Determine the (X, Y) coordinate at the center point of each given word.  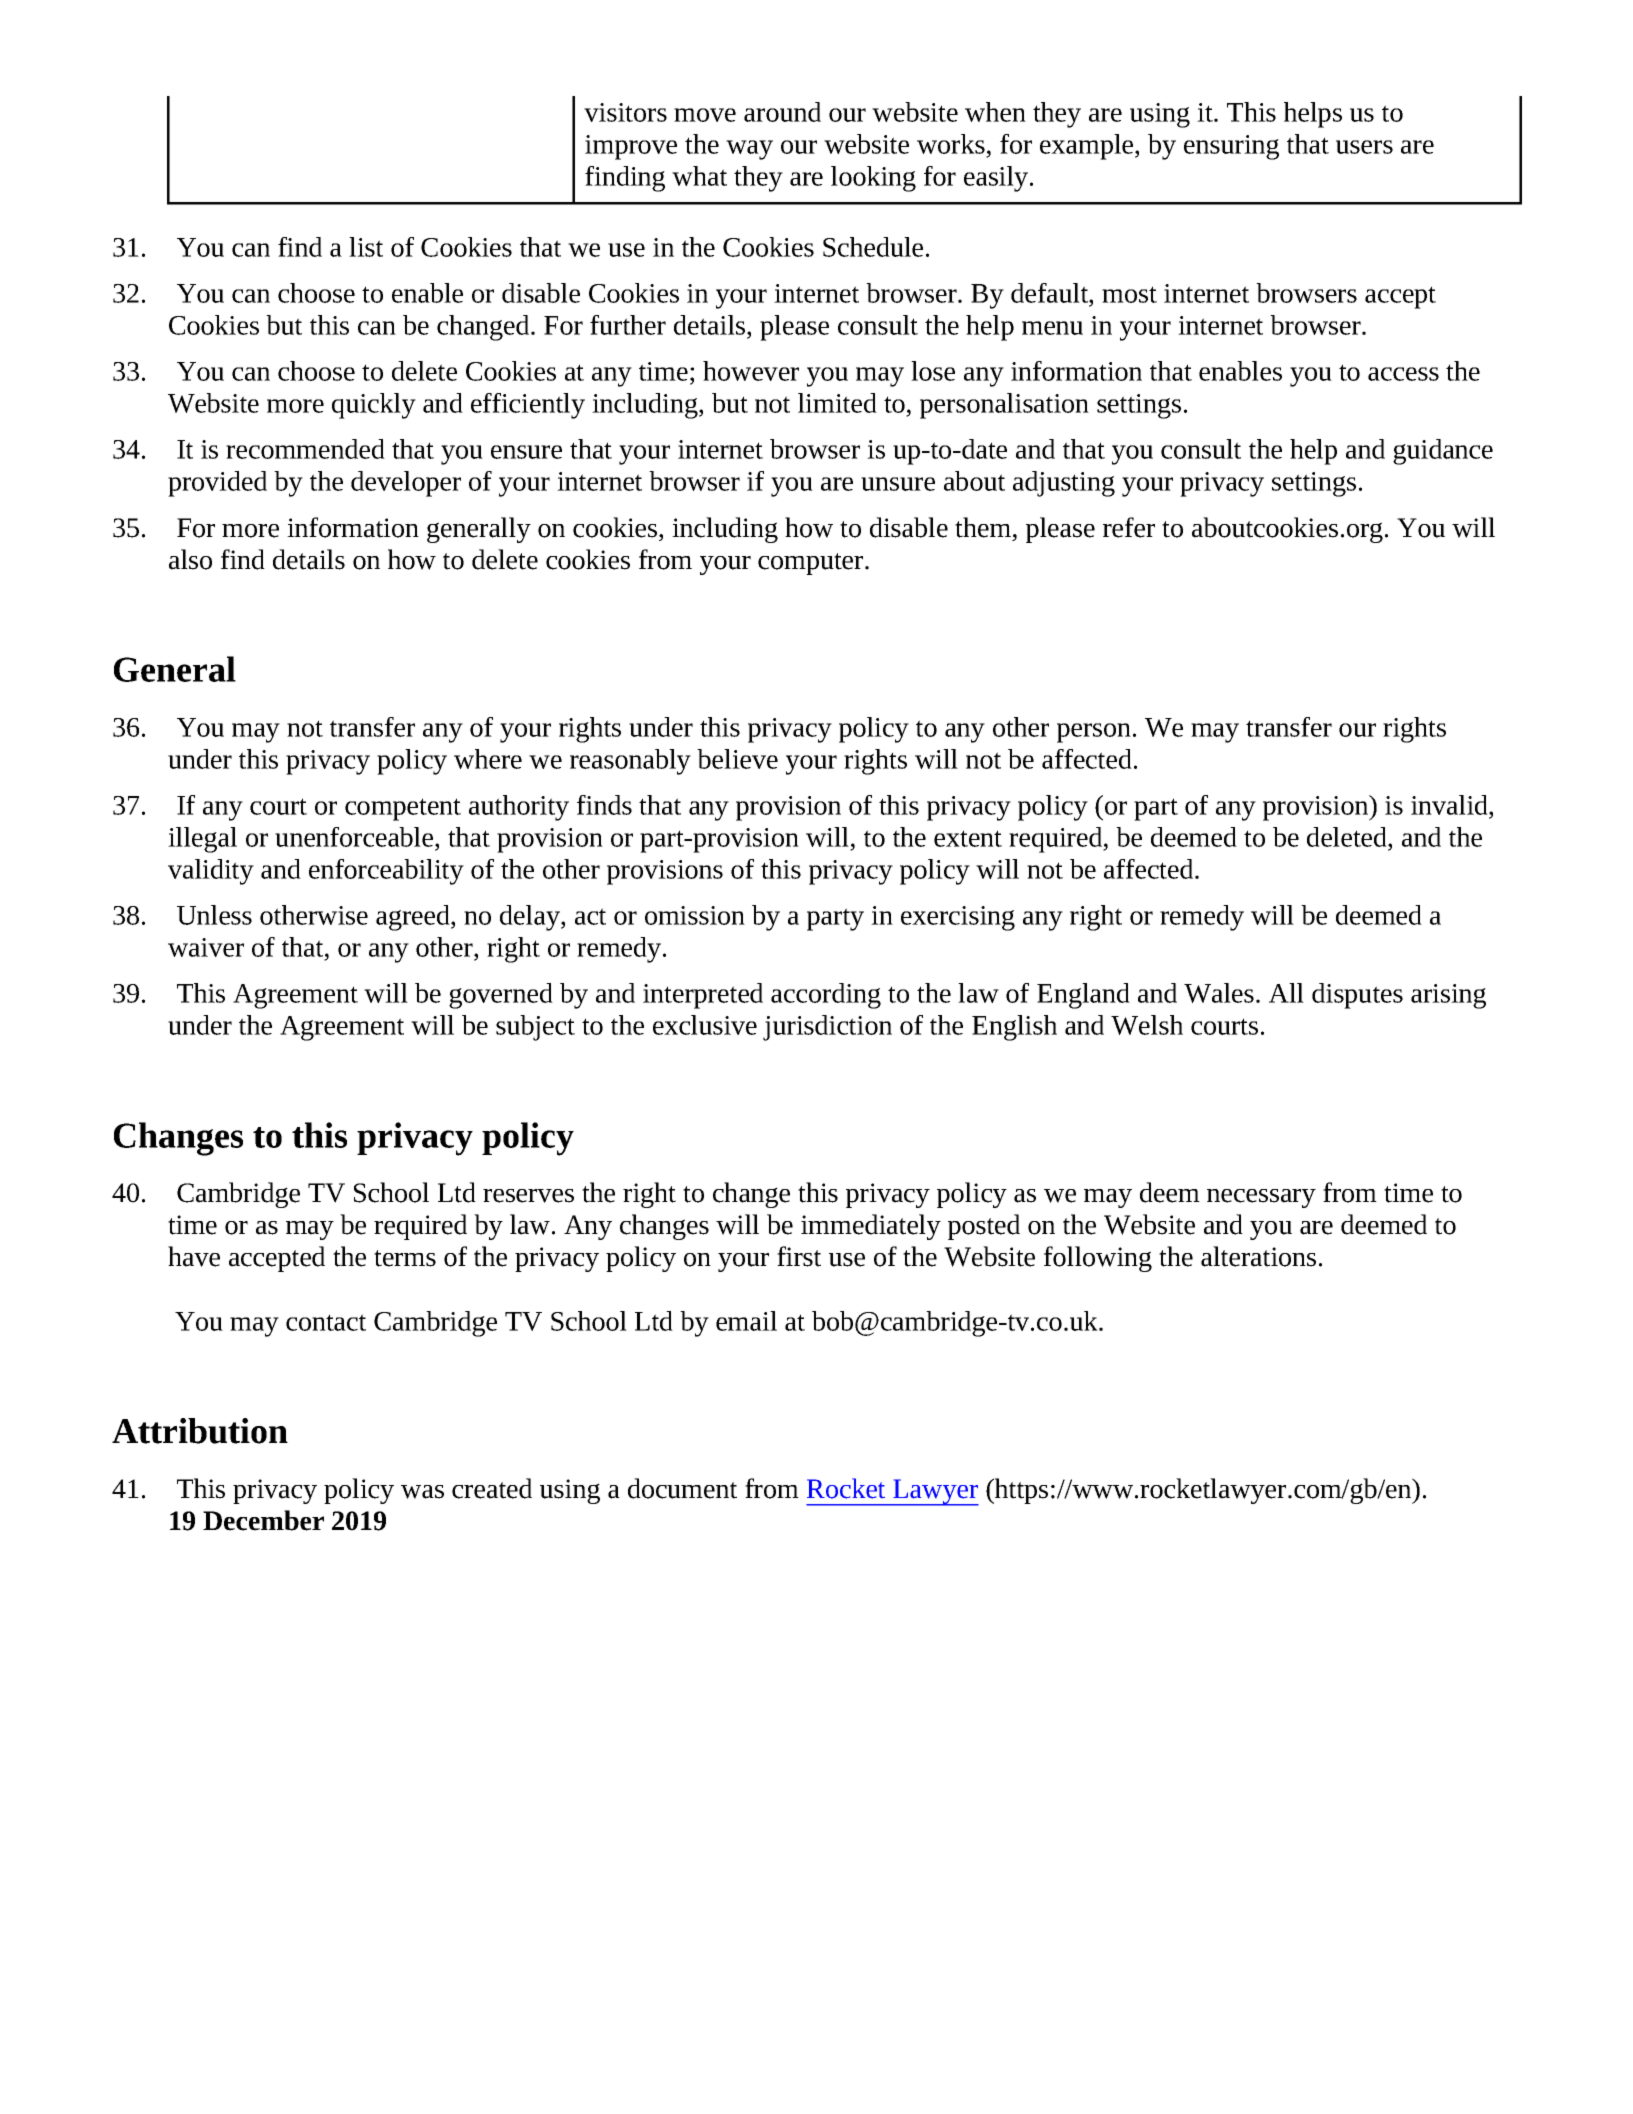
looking (873, 179)
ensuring (1231, 147)
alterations (1258, 1256)
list (366, 247)
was (422, 1492)
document (682, 1488)
